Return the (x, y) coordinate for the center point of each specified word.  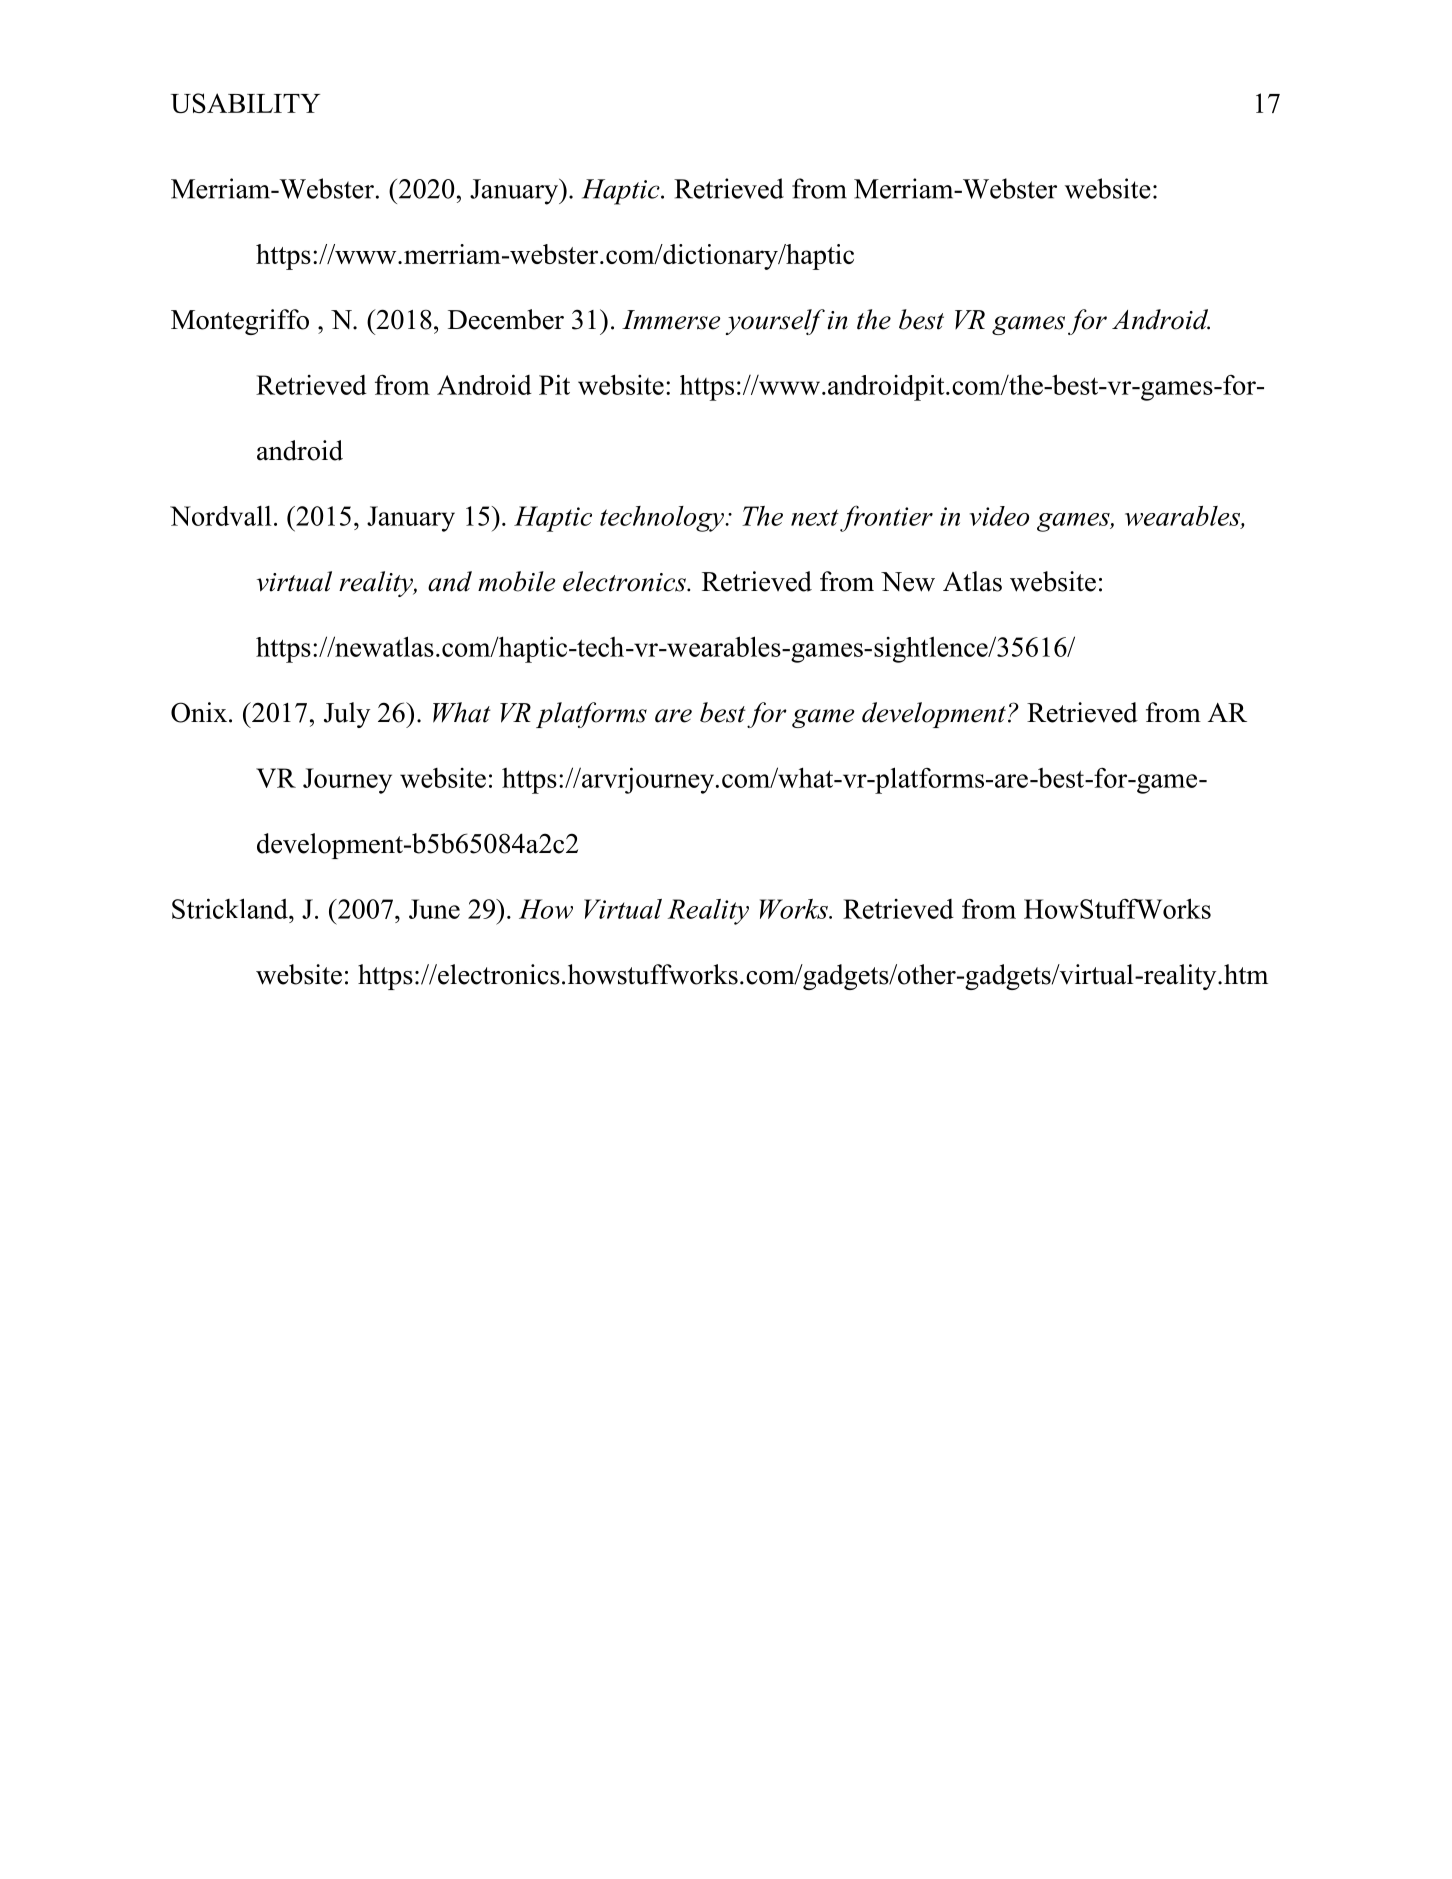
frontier (886, 518)
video (999, 516)
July (347, 715)
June (434, 909)
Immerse (671, 320)
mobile (517, 581)
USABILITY (245, 103)
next (815, 517)
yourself (775, 322)
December (506, 319)
